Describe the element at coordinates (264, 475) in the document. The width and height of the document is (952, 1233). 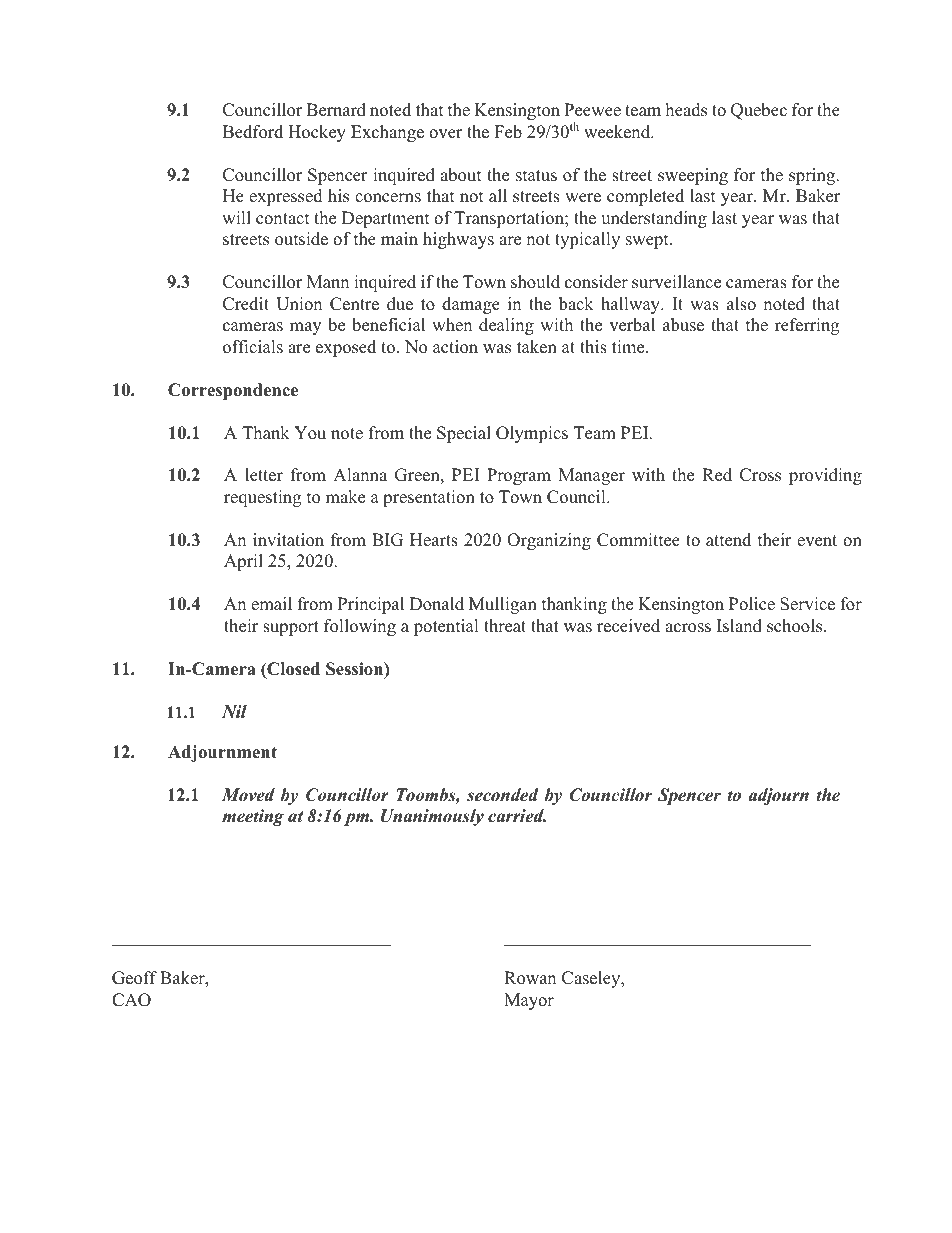
I see `letter` at that location.
